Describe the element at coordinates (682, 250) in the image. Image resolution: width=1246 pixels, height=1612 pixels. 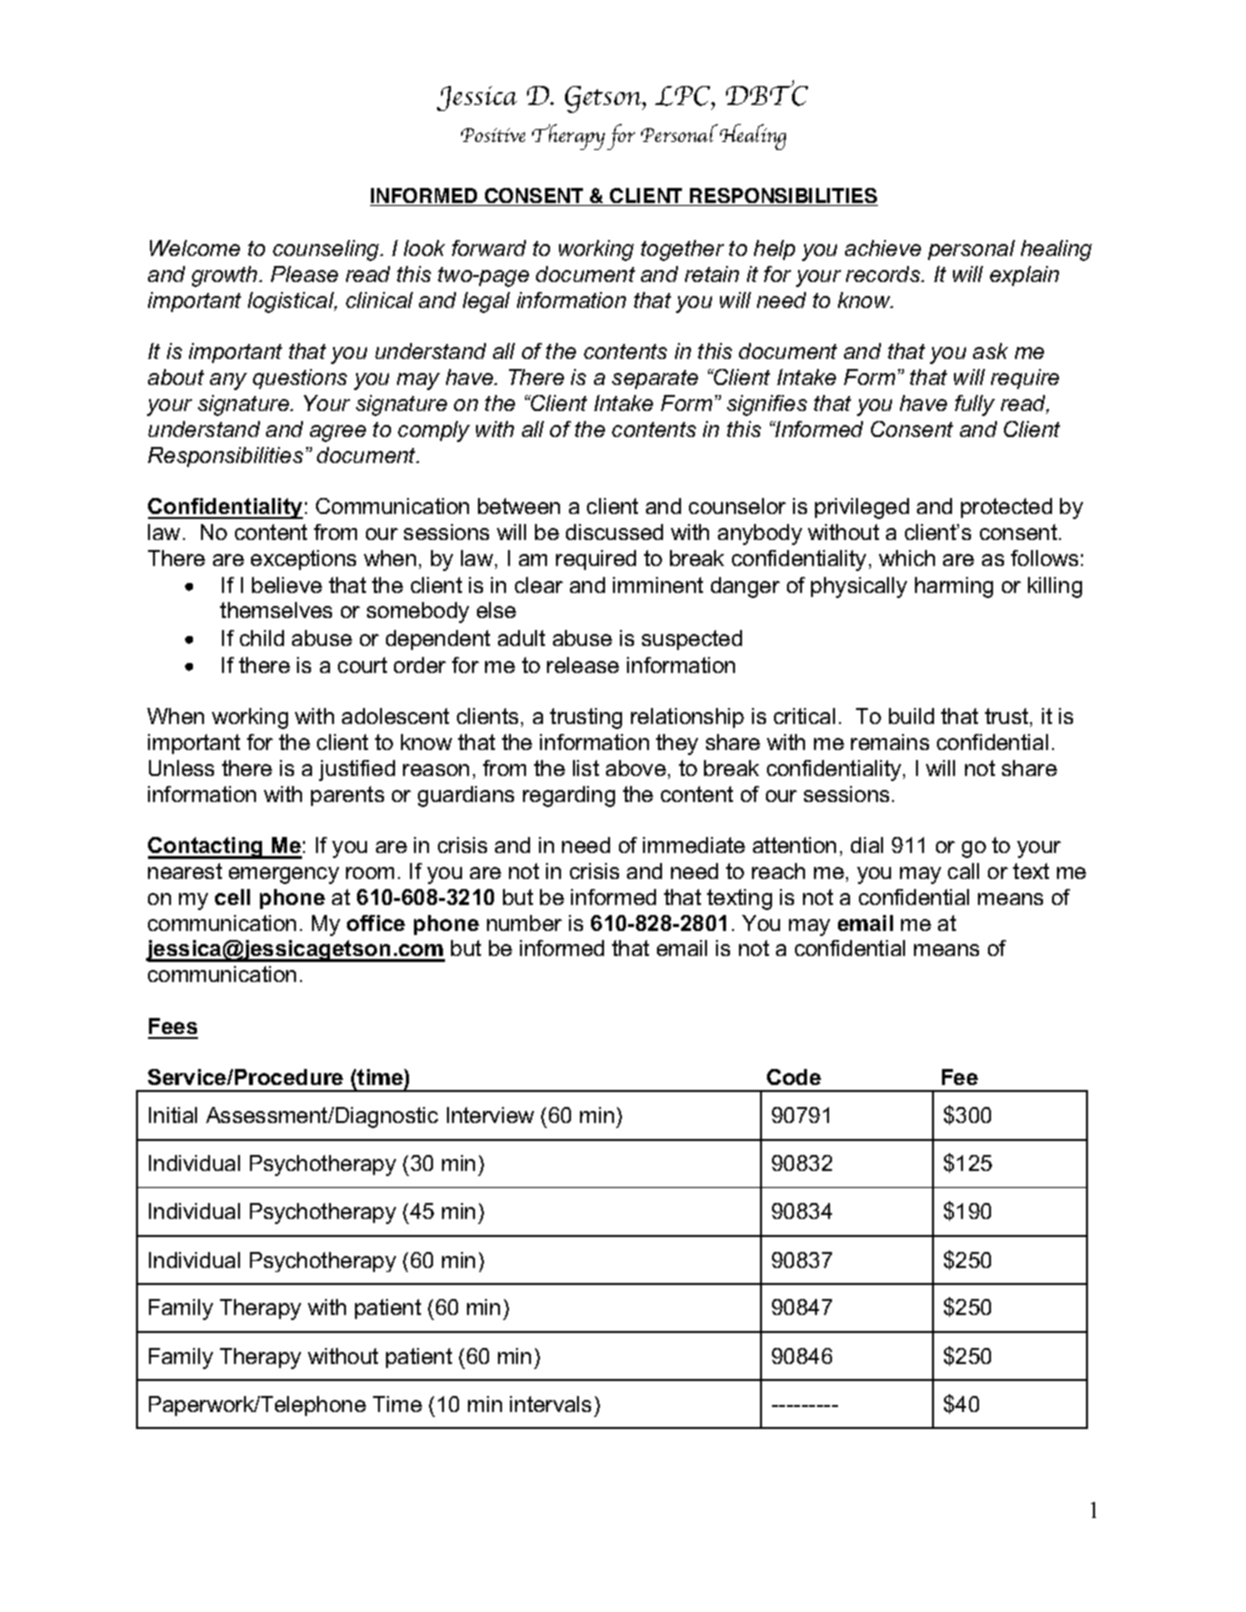
I see `together` at that location.
